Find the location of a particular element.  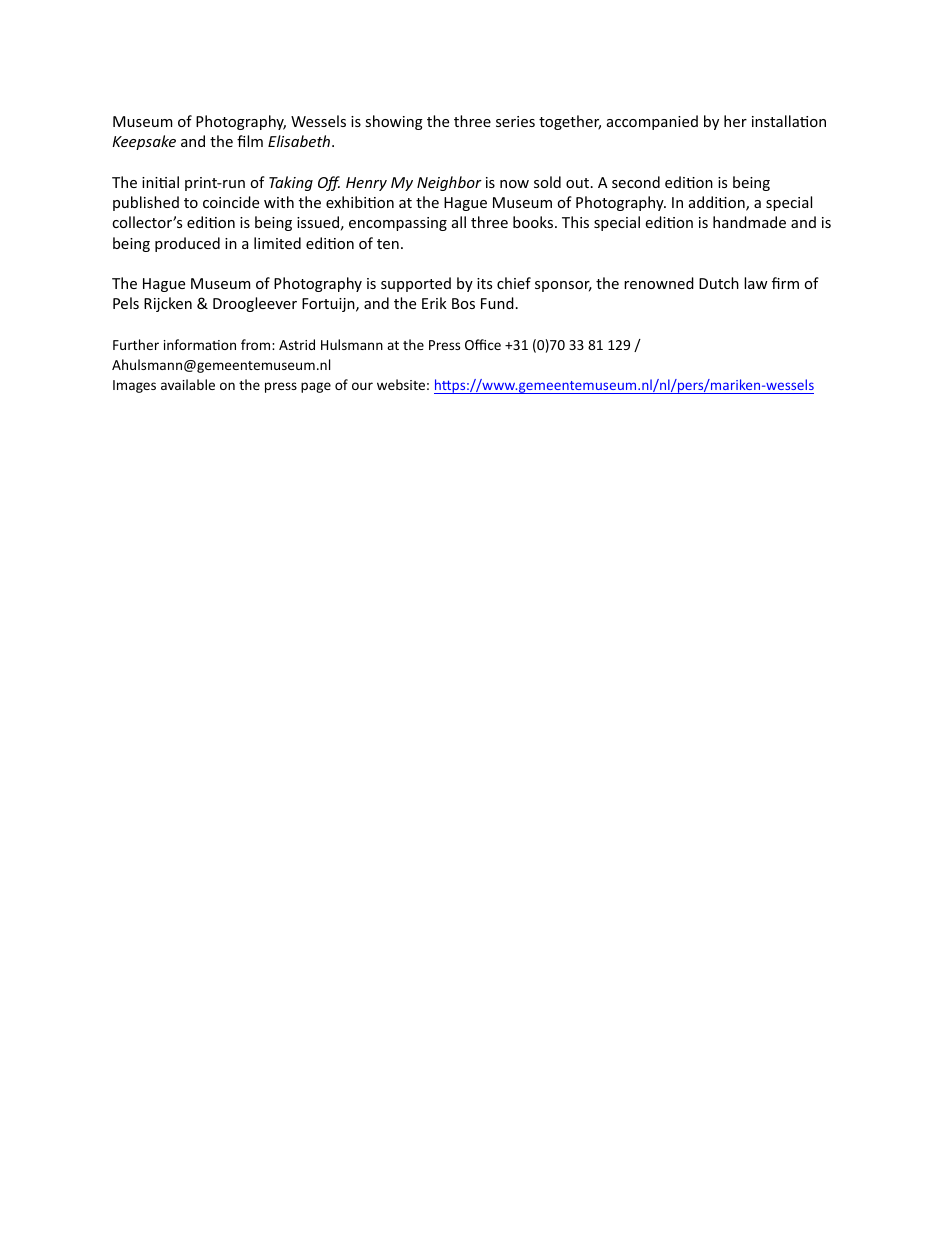

ten is located at coordinates (388, 244).
